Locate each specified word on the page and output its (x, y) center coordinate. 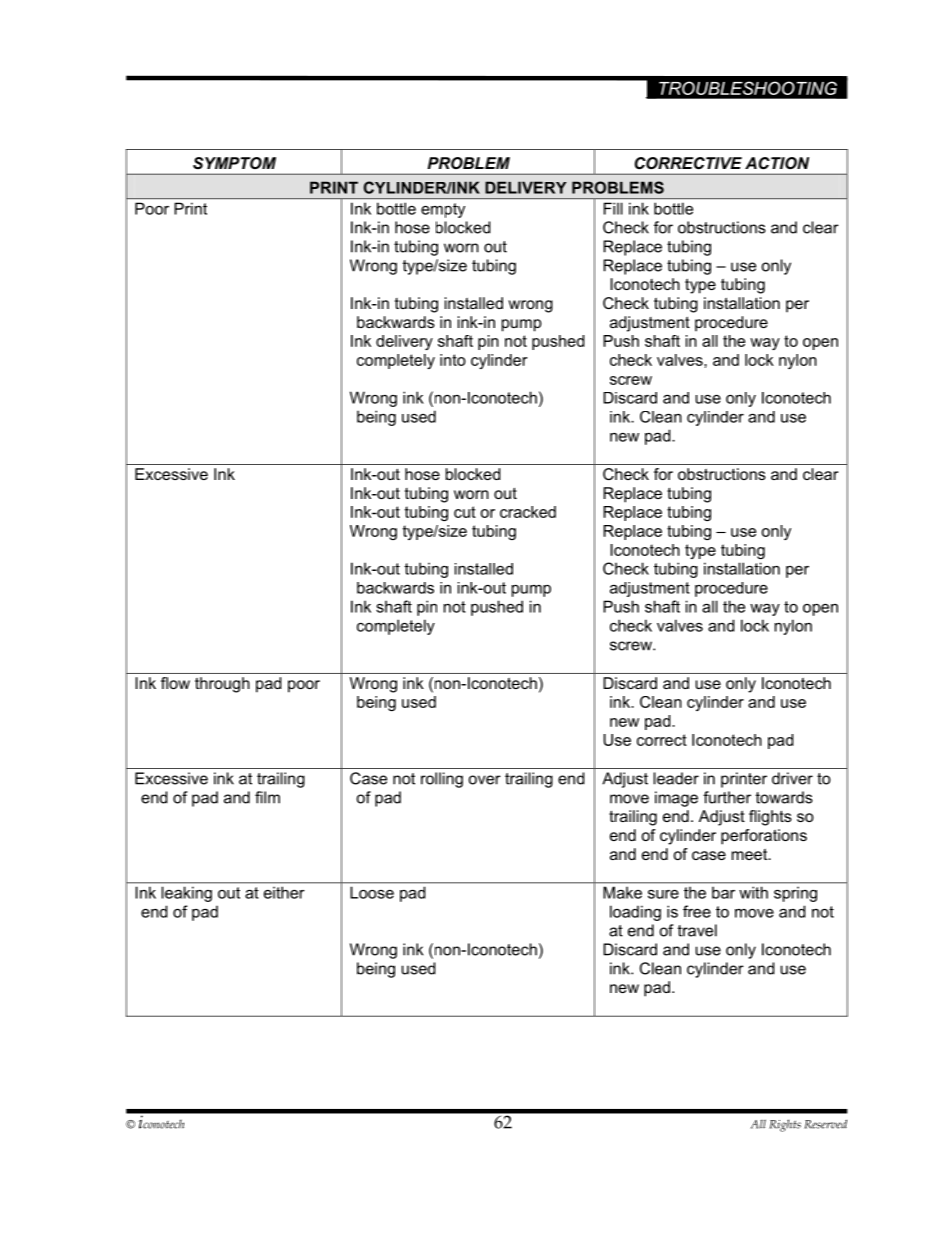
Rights (785, 1125)
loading (635, 913)
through (222, 685)
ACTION (777, 163)
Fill (613, 209)
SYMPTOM (234, 163)
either (284, 893)
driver (792, 778)
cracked (528, 512)
